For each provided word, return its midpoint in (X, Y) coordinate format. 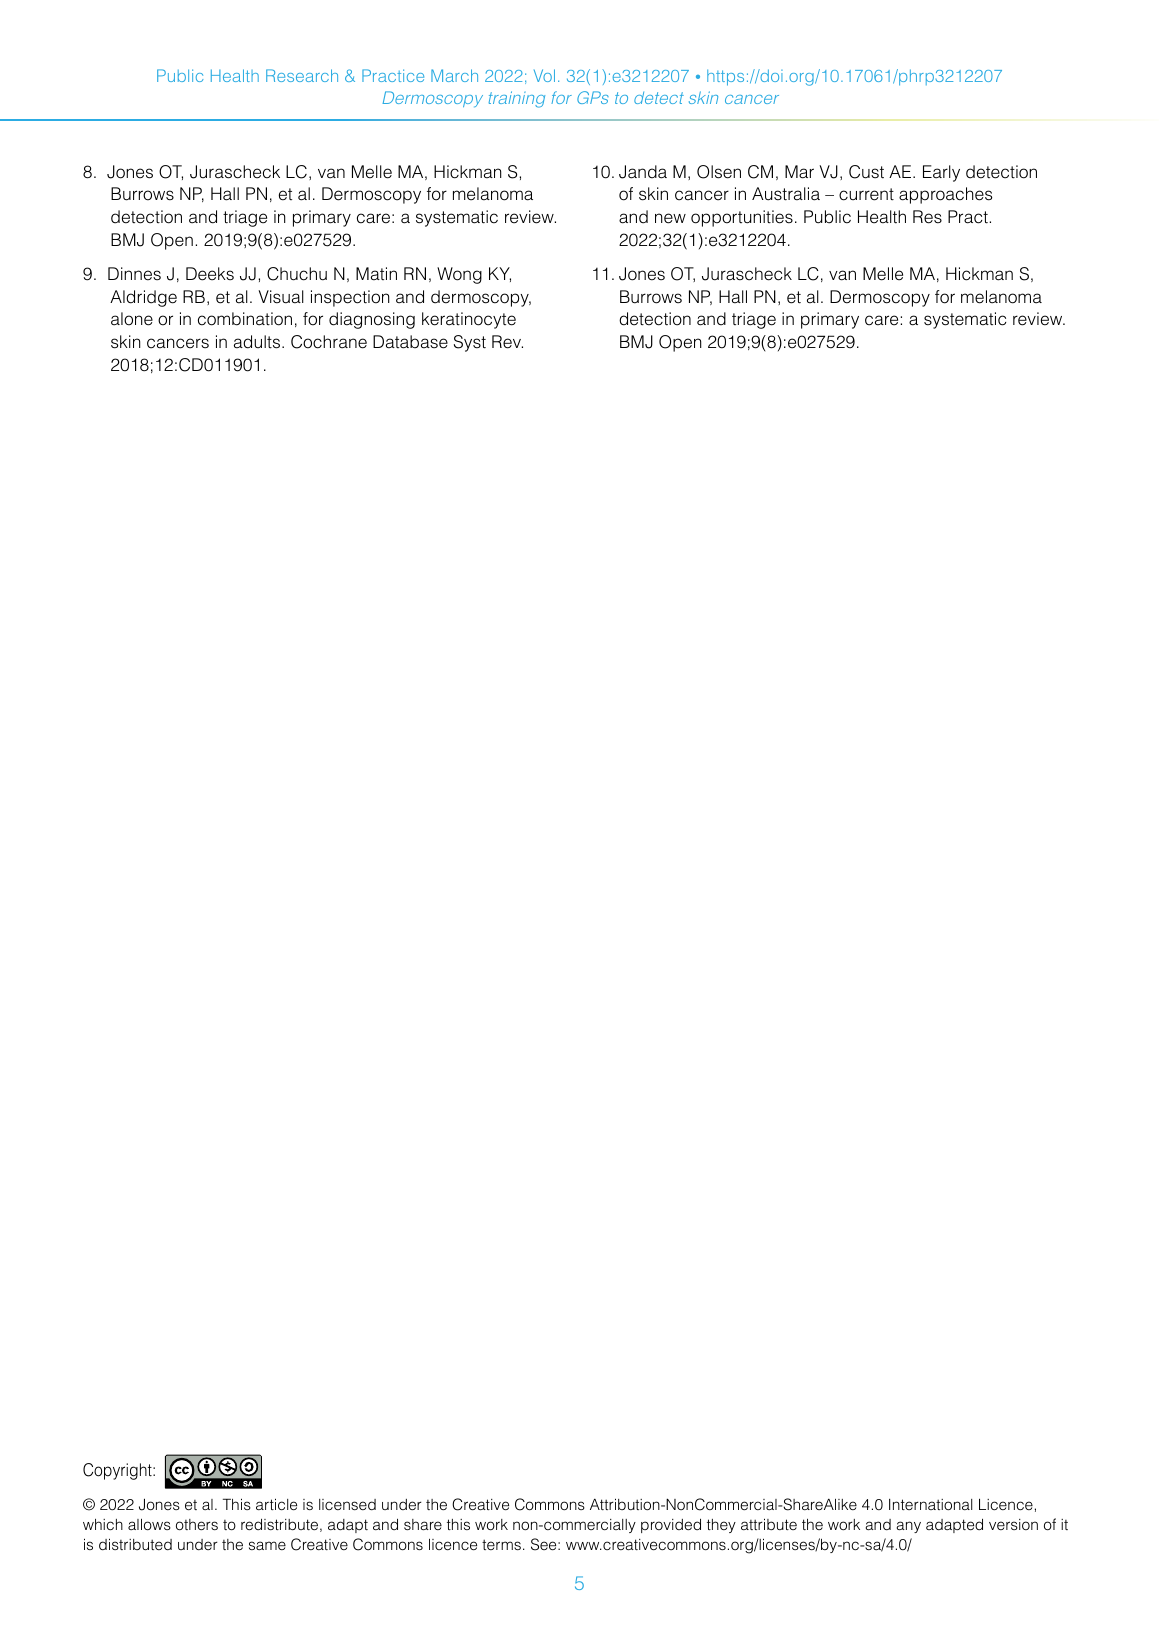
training (517, 99)
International (930, 1505)
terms (501, 1544)
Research (302, 75)
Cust (866, 172)
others (197, 1525)
